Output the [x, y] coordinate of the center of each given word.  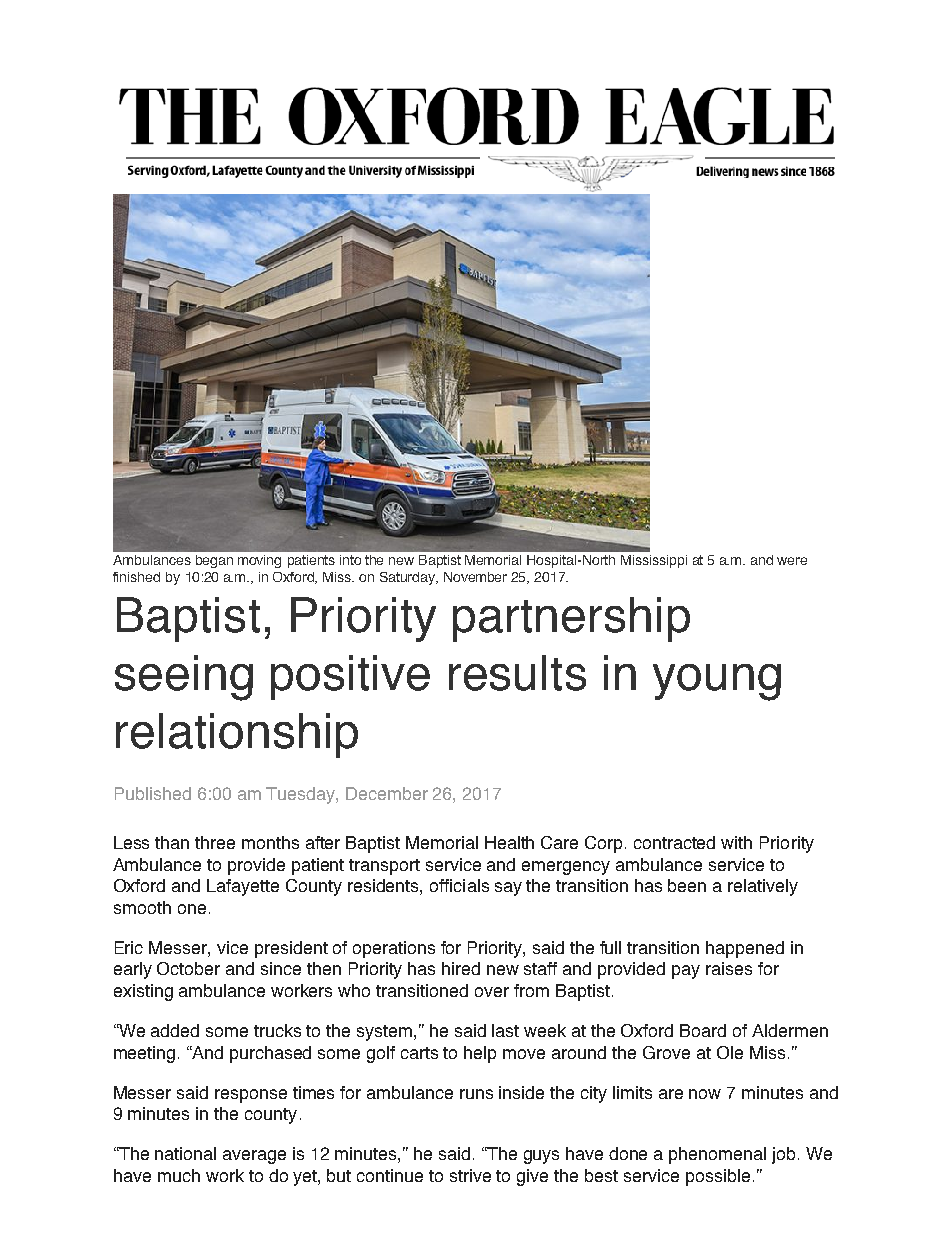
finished [136, 577]
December [387, 793]
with [736, 842]
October [188, 968]
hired [461, 968]
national [185, 1153]
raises [729, 968]
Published [153, 793]
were [792, 561]
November [475, 577]
